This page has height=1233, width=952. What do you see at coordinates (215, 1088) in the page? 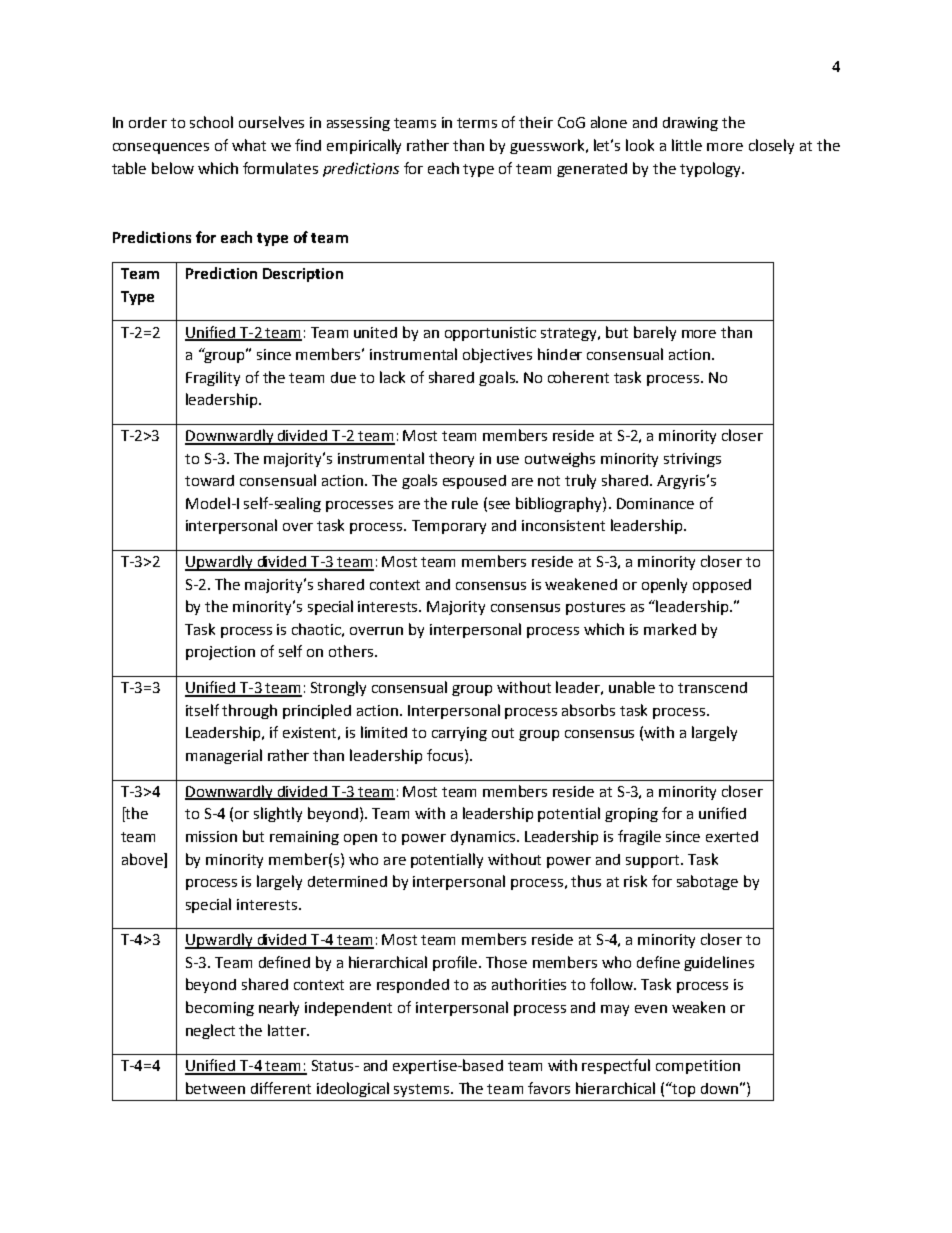
I see `between` at bounding box center [215, 1088].
